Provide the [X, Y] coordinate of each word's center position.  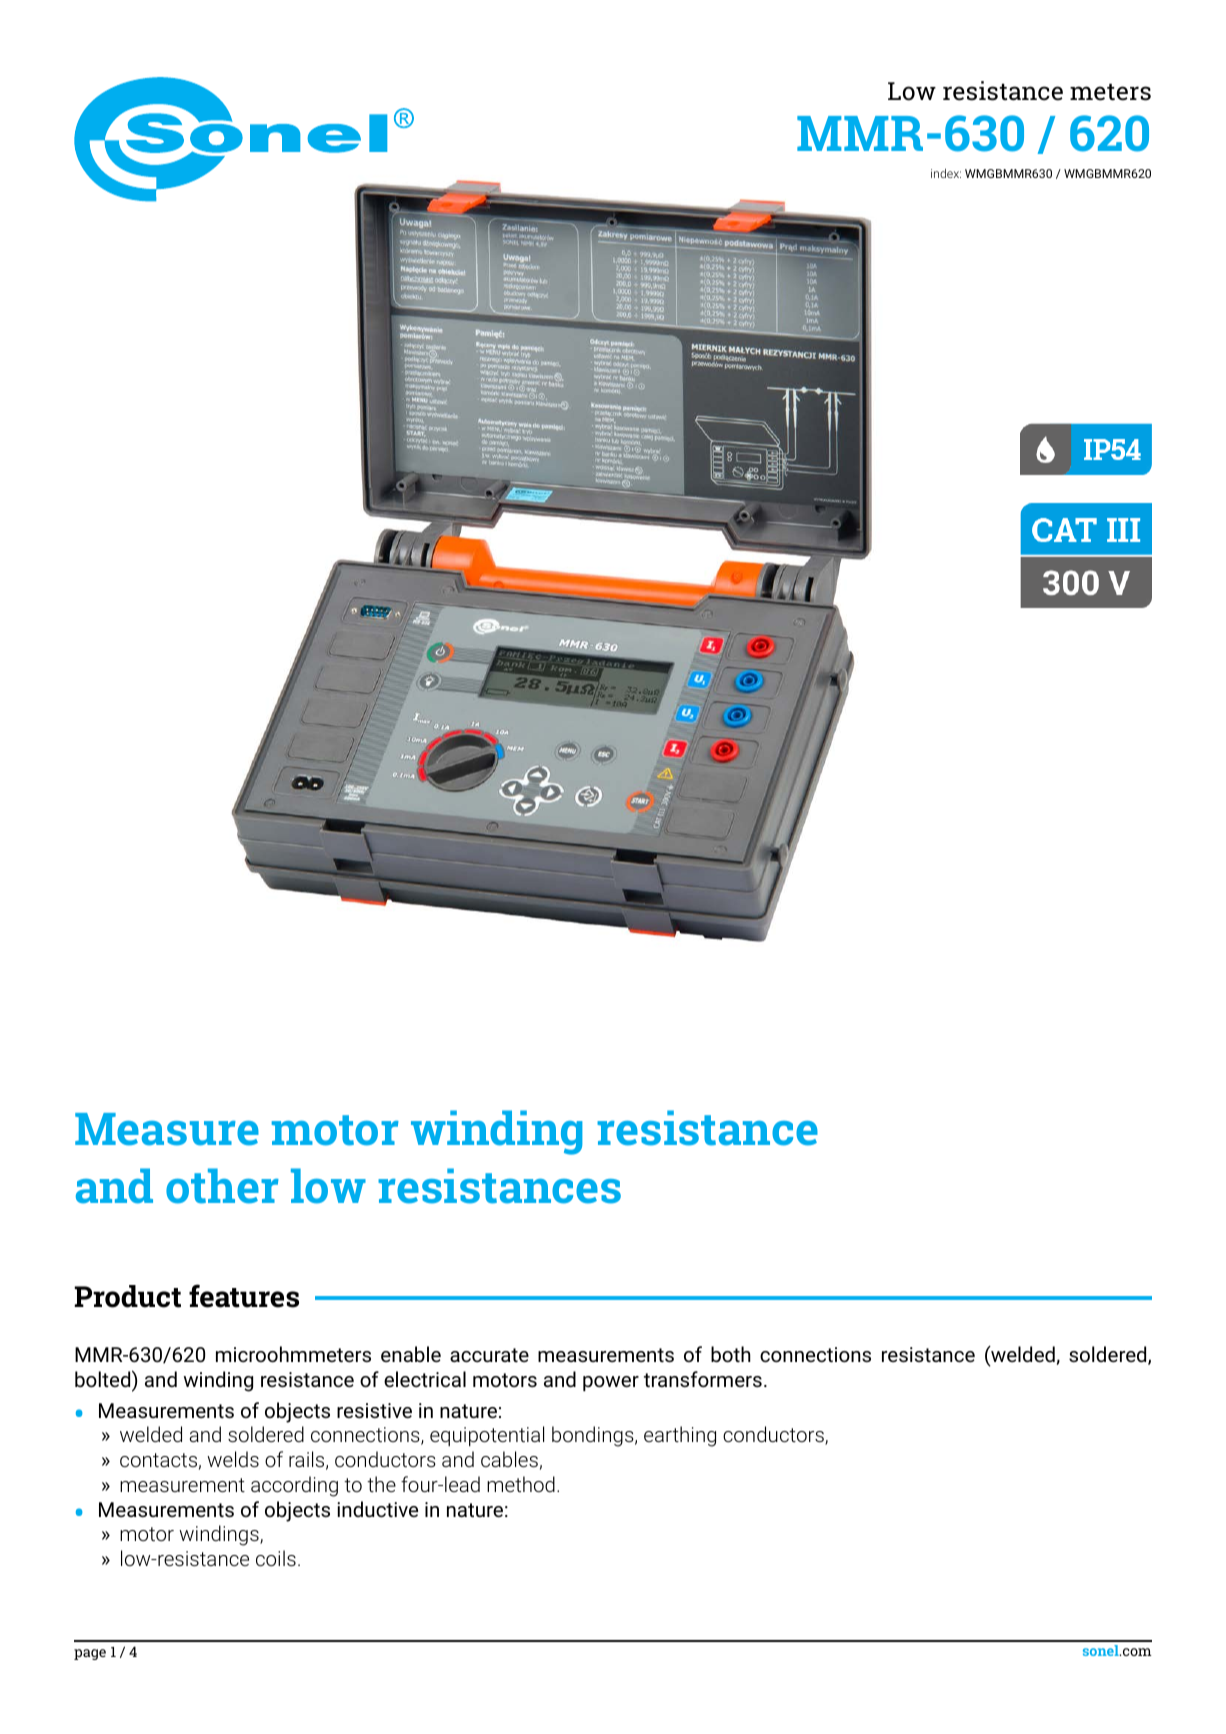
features [244, 1296]
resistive [374, 1410]
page [90, 1654]
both [731, 1354]
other [222, 1186]
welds [233, 1459]
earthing [680, 1436]
